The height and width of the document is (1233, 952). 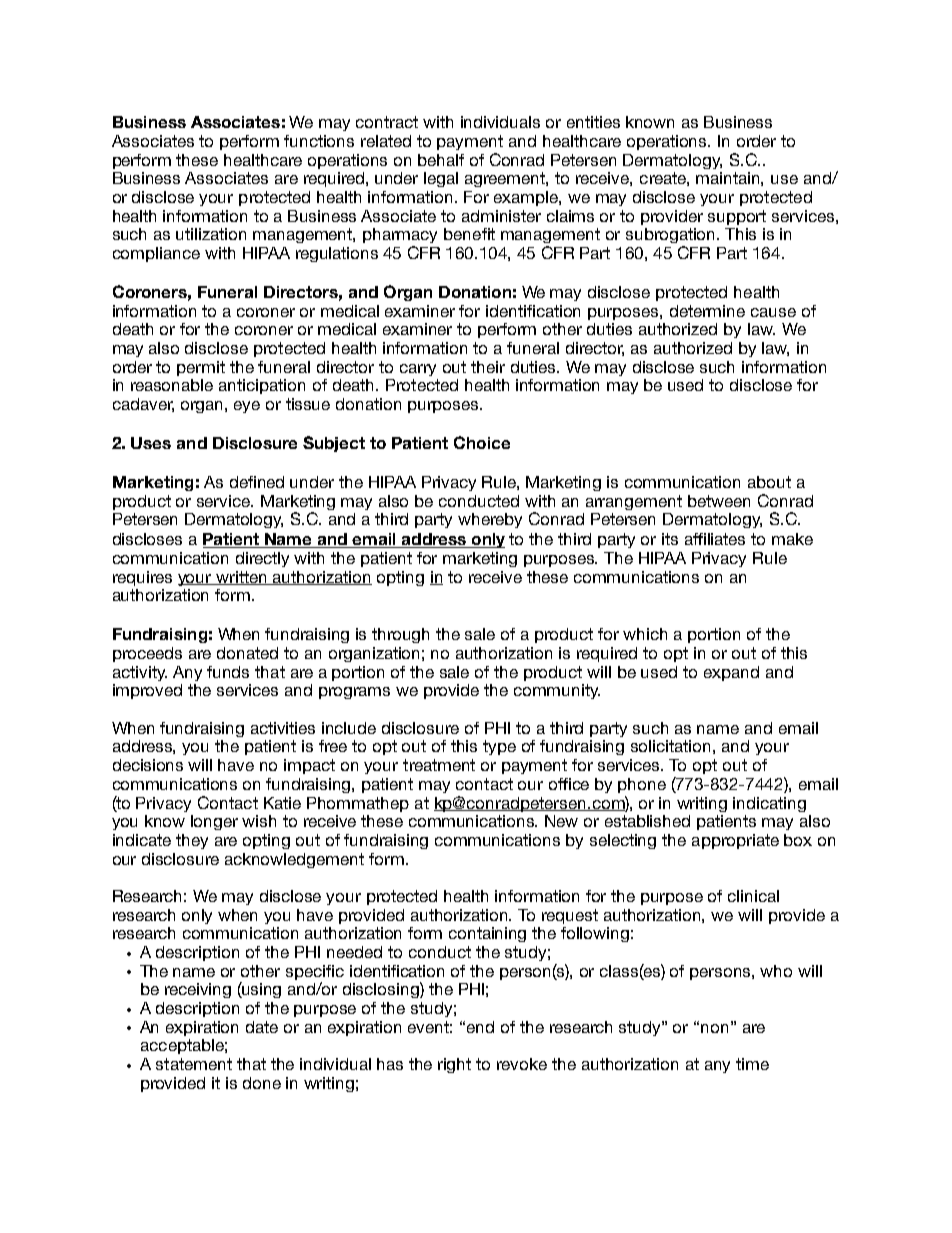 What do you see at coordinates (645, 634) in the document?
I see `which` at bounding box center [645, 634].
